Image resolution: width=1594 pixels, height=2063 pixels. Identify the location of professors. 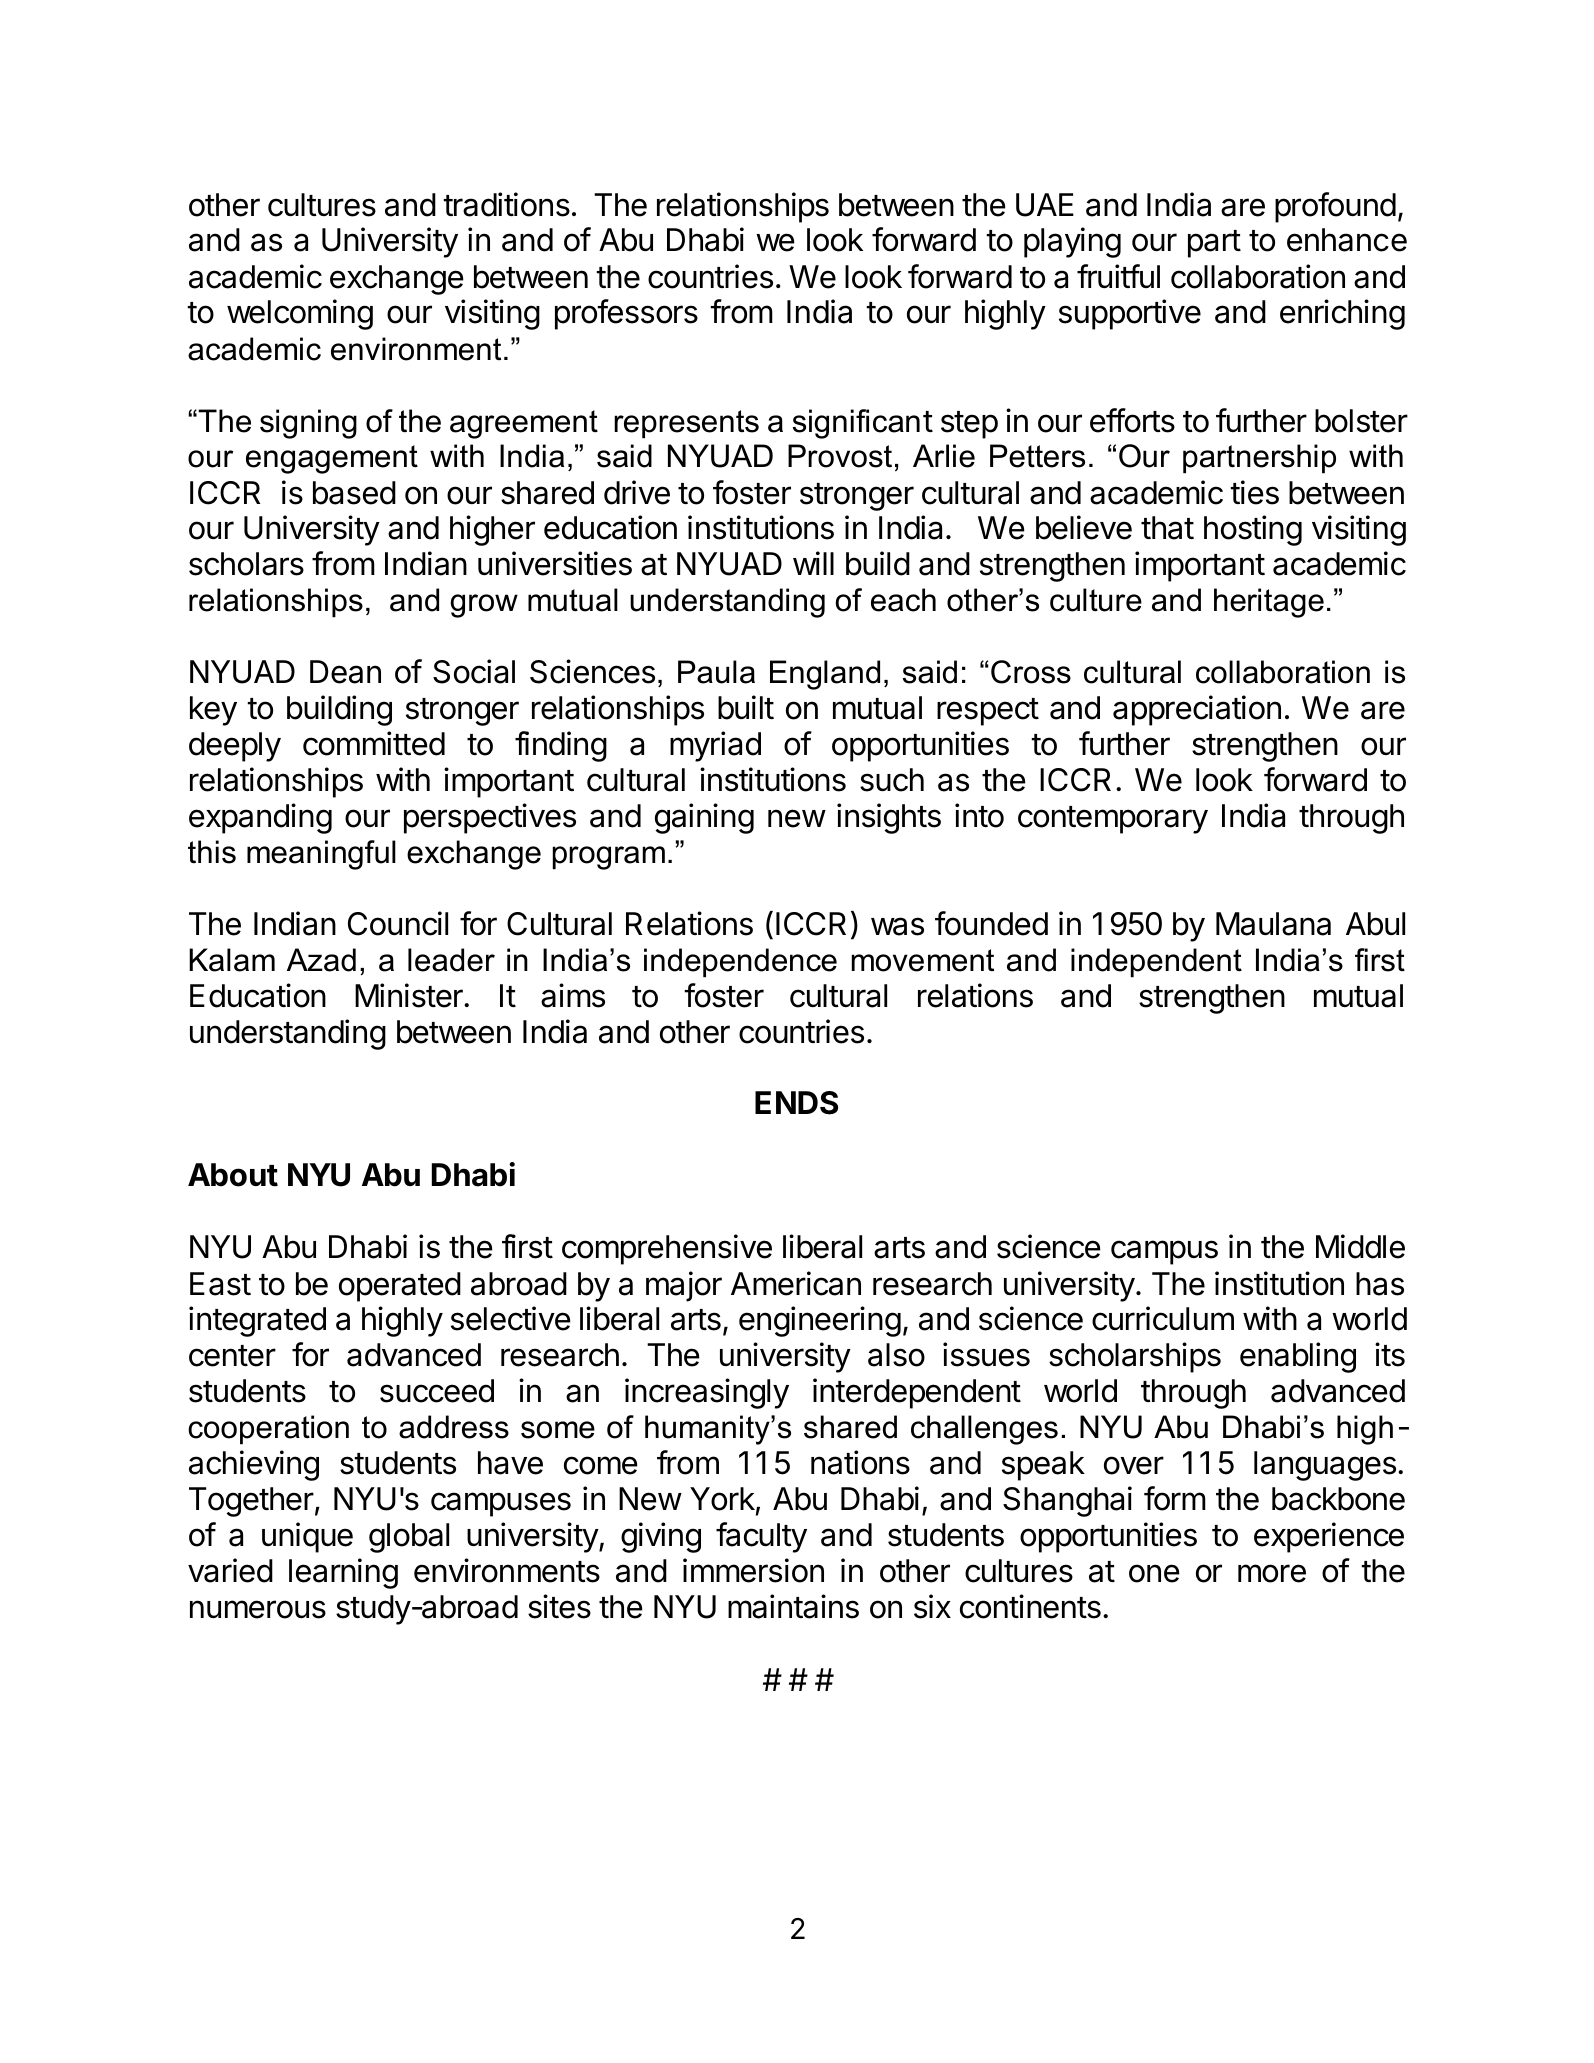
(626, 314).
